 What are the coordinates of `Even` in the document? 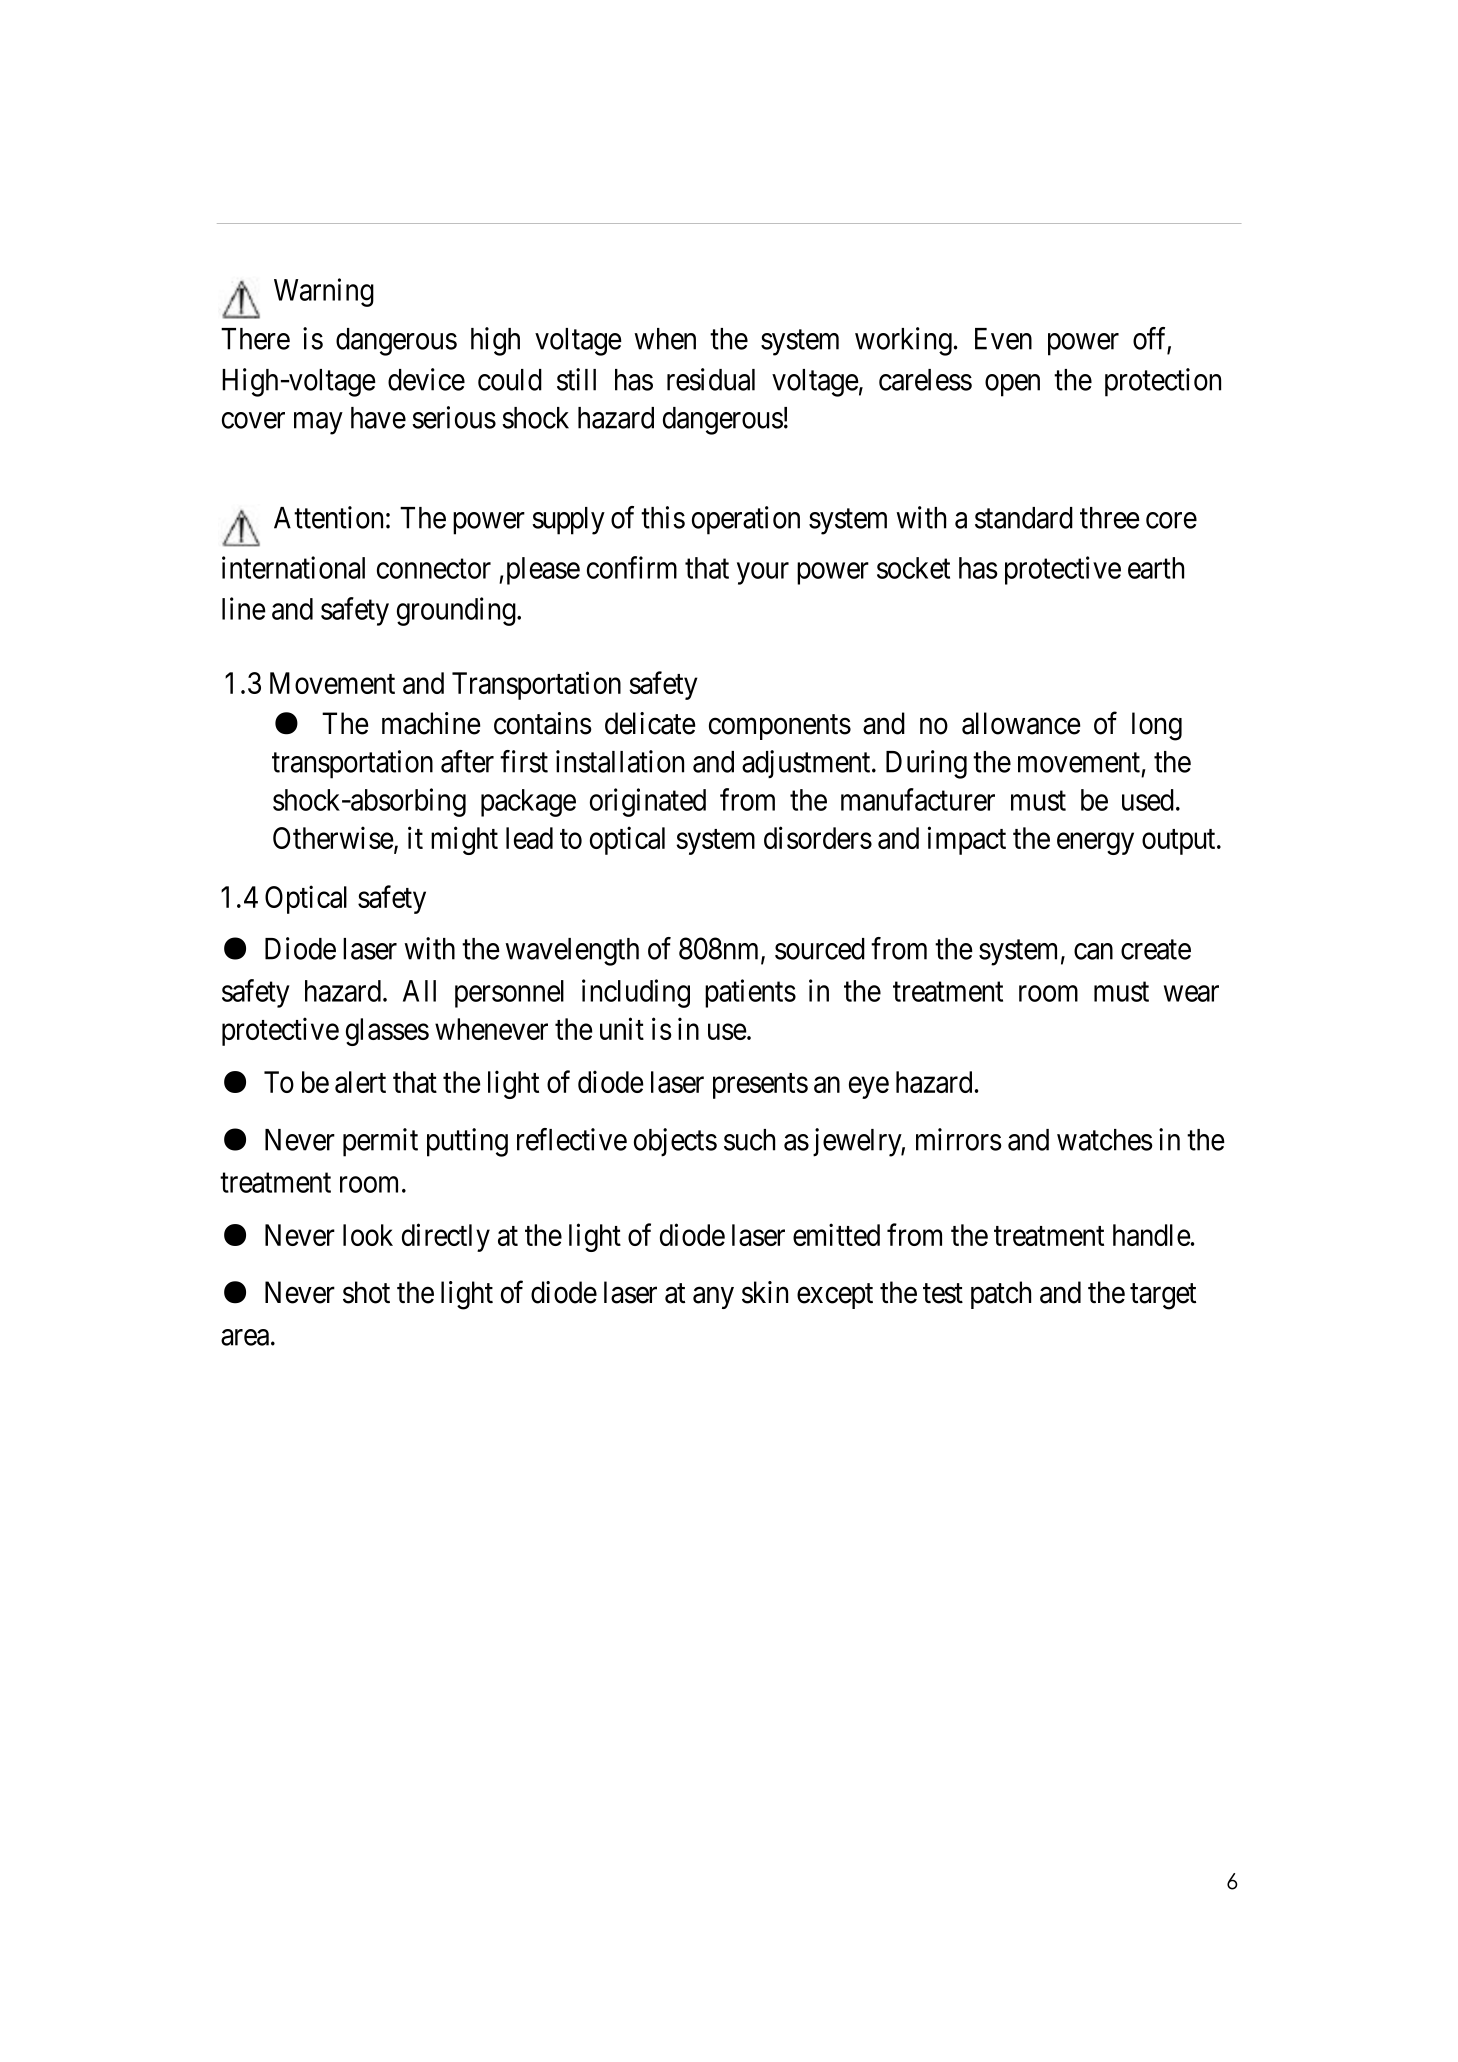 It's located at (1003, 339).
